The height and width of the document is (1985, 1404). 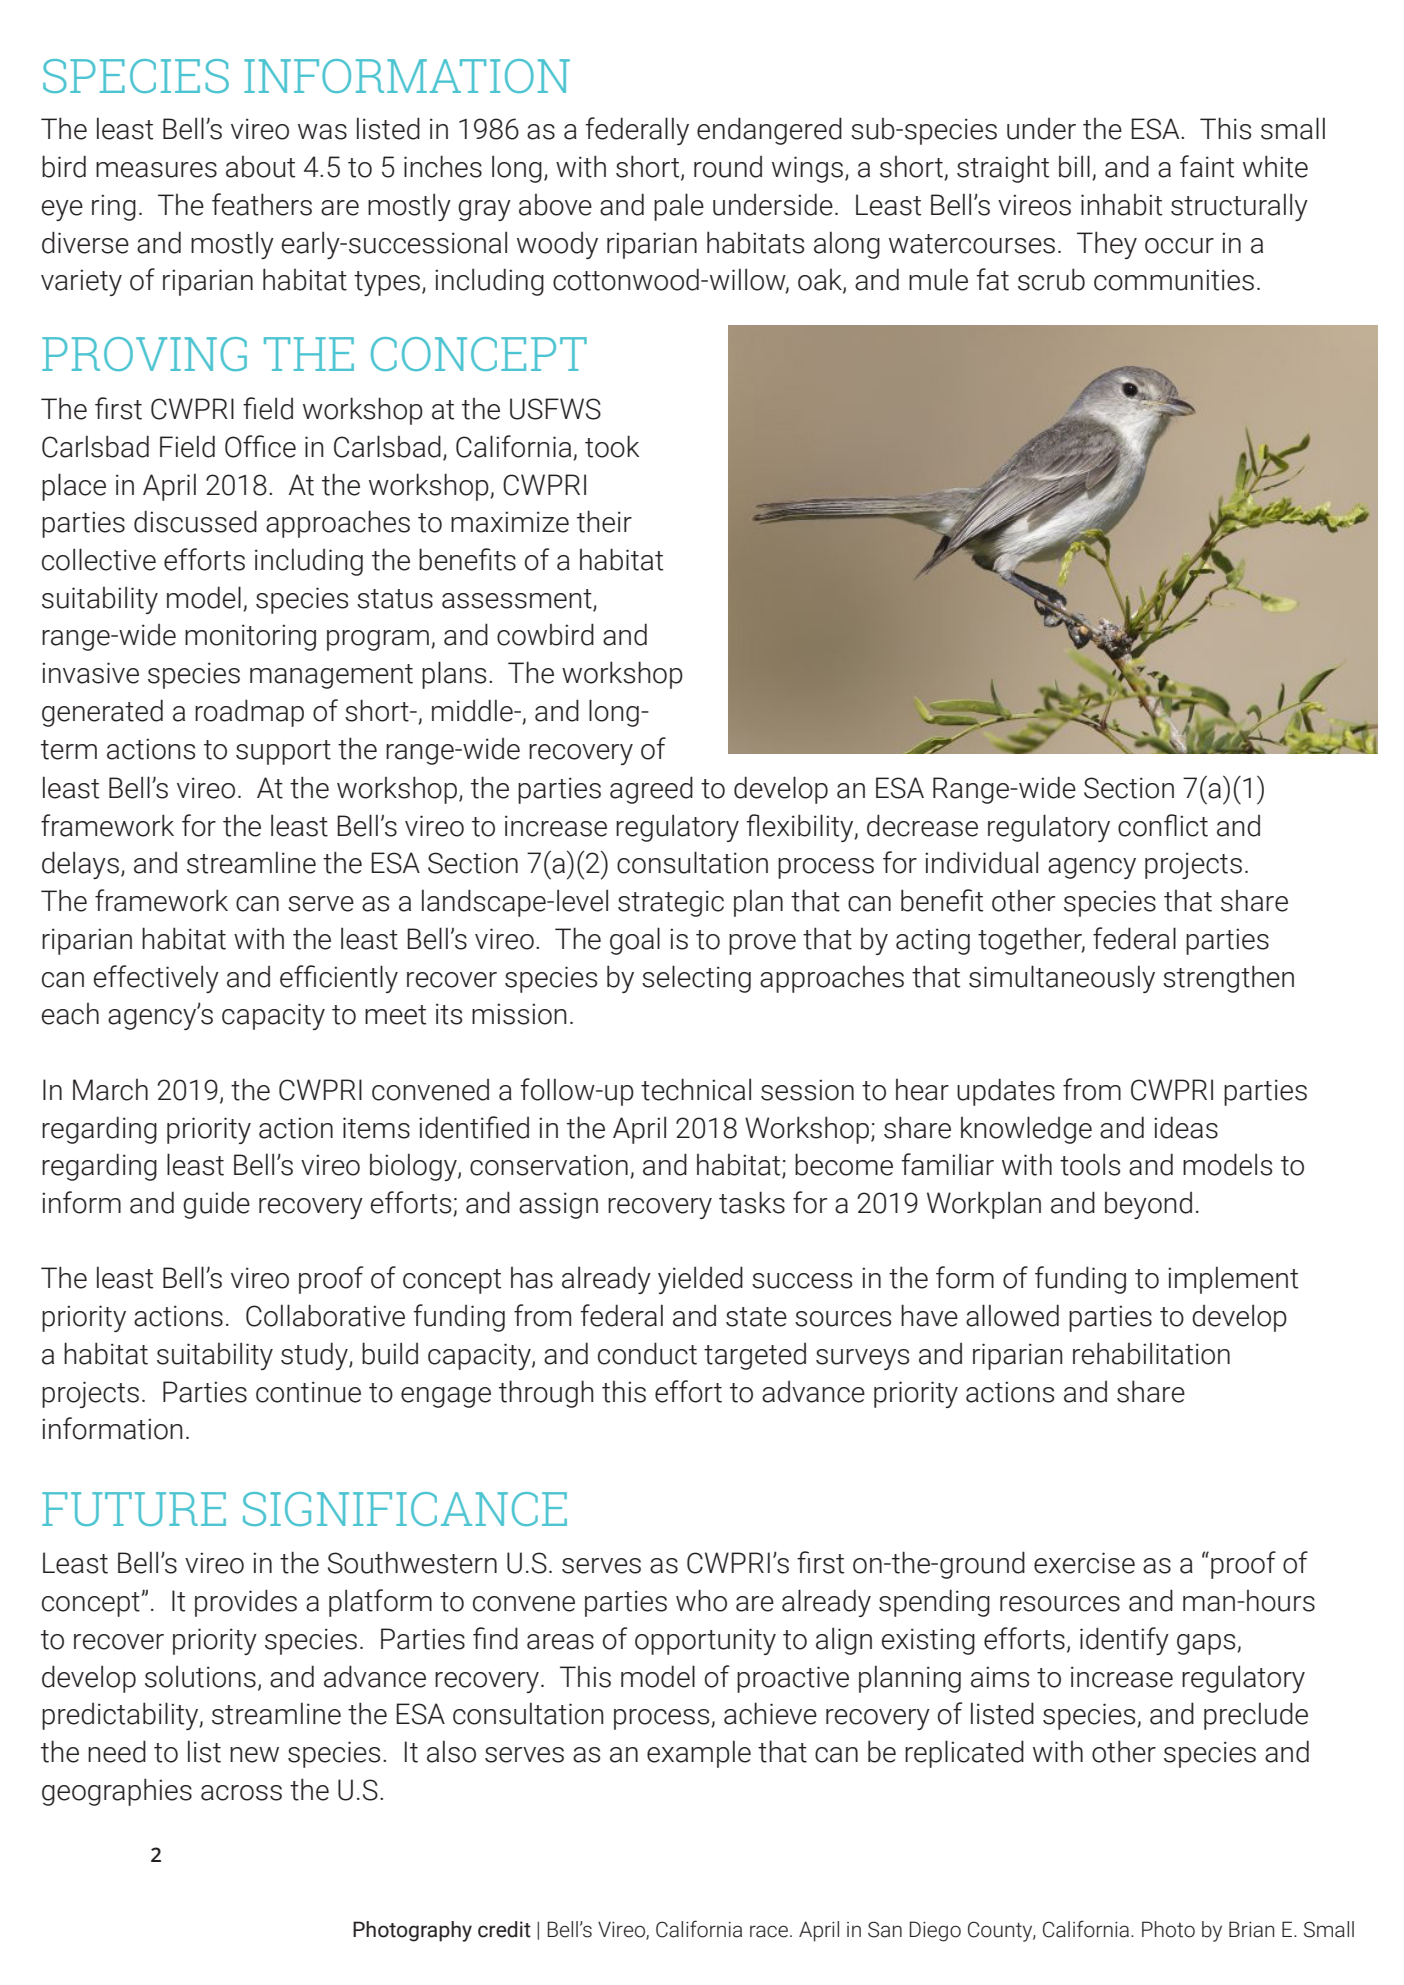 I want to click on Collaborative, so click(x=325, y=1315).
